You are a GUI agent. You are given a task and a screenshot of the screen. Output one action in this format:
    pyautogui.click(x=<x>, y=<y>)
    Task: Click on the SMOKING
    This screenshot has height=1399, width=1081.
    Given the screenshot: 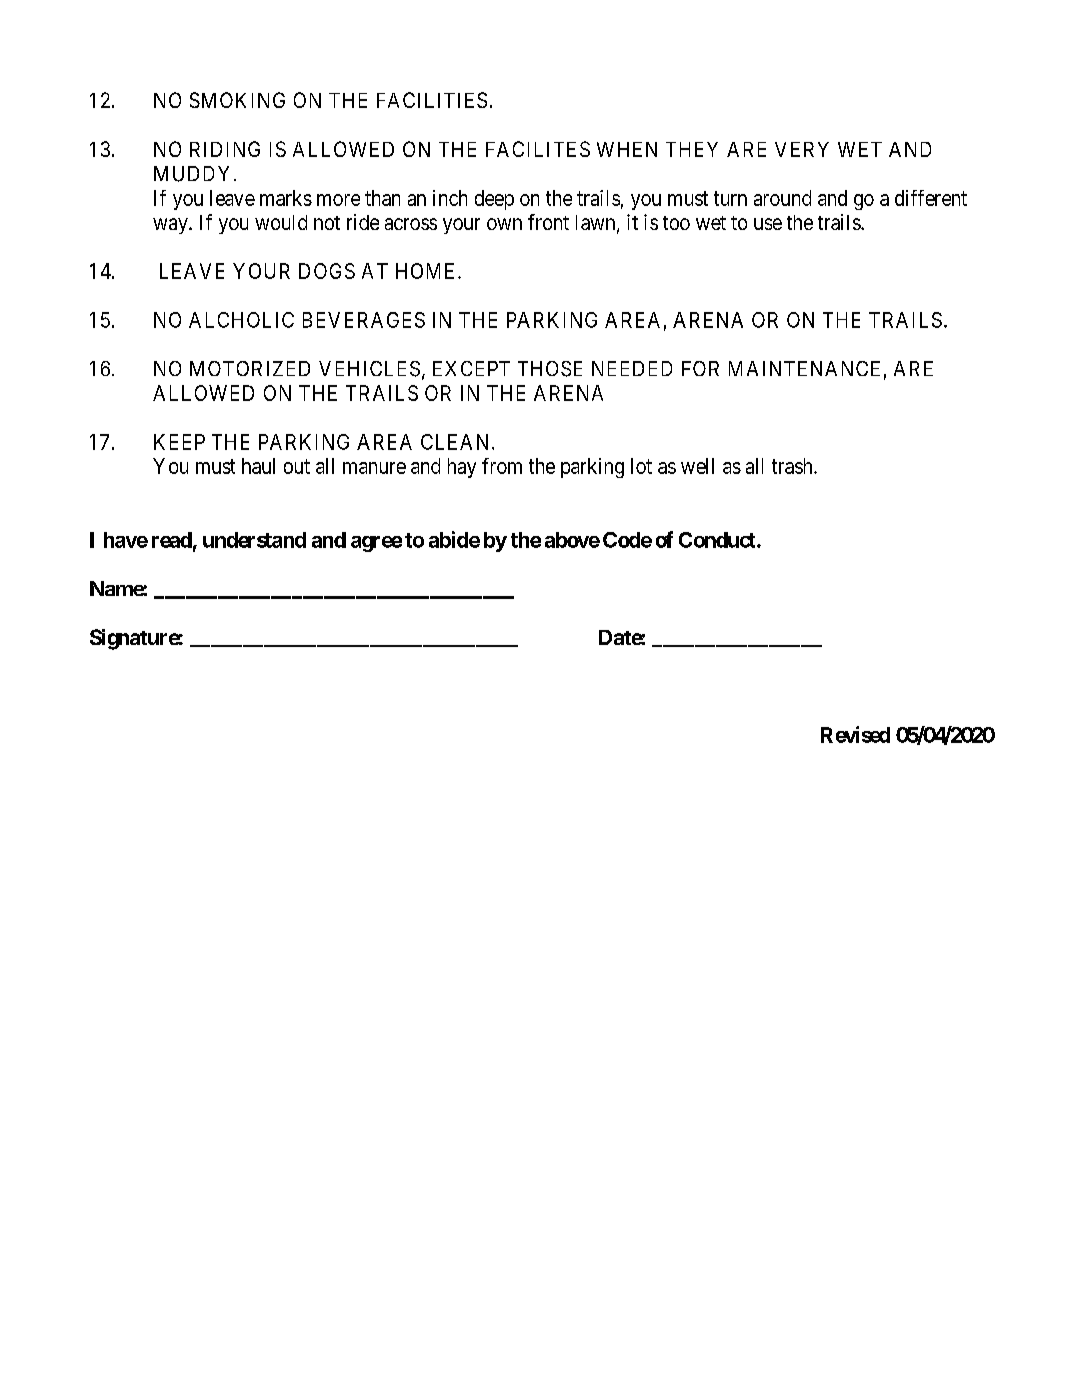 What is the action you would take?
    pyautogui.click(x=237, y=100)
